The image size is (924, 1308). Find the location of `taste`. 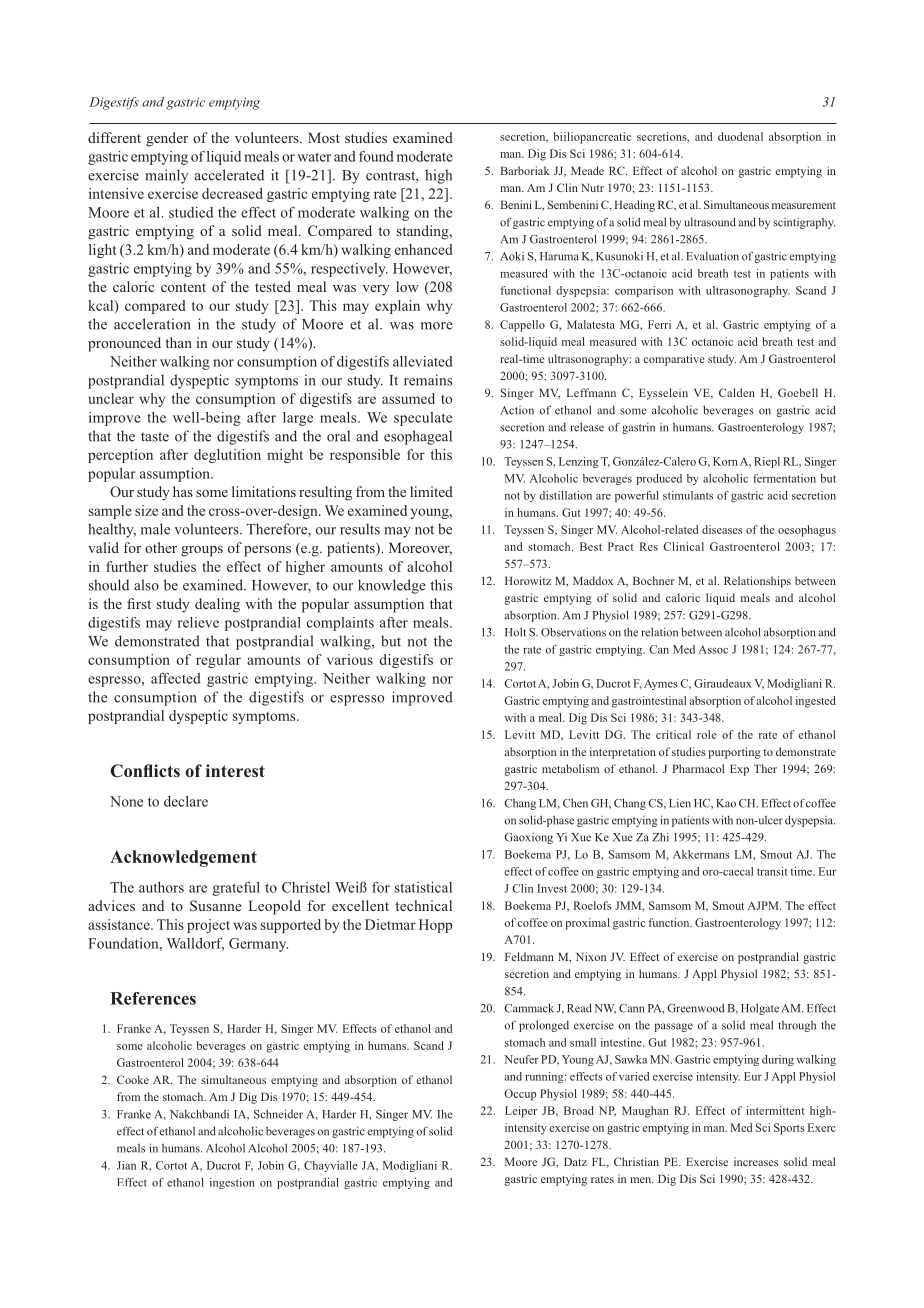

taste is located at coordinates (155, 437).
